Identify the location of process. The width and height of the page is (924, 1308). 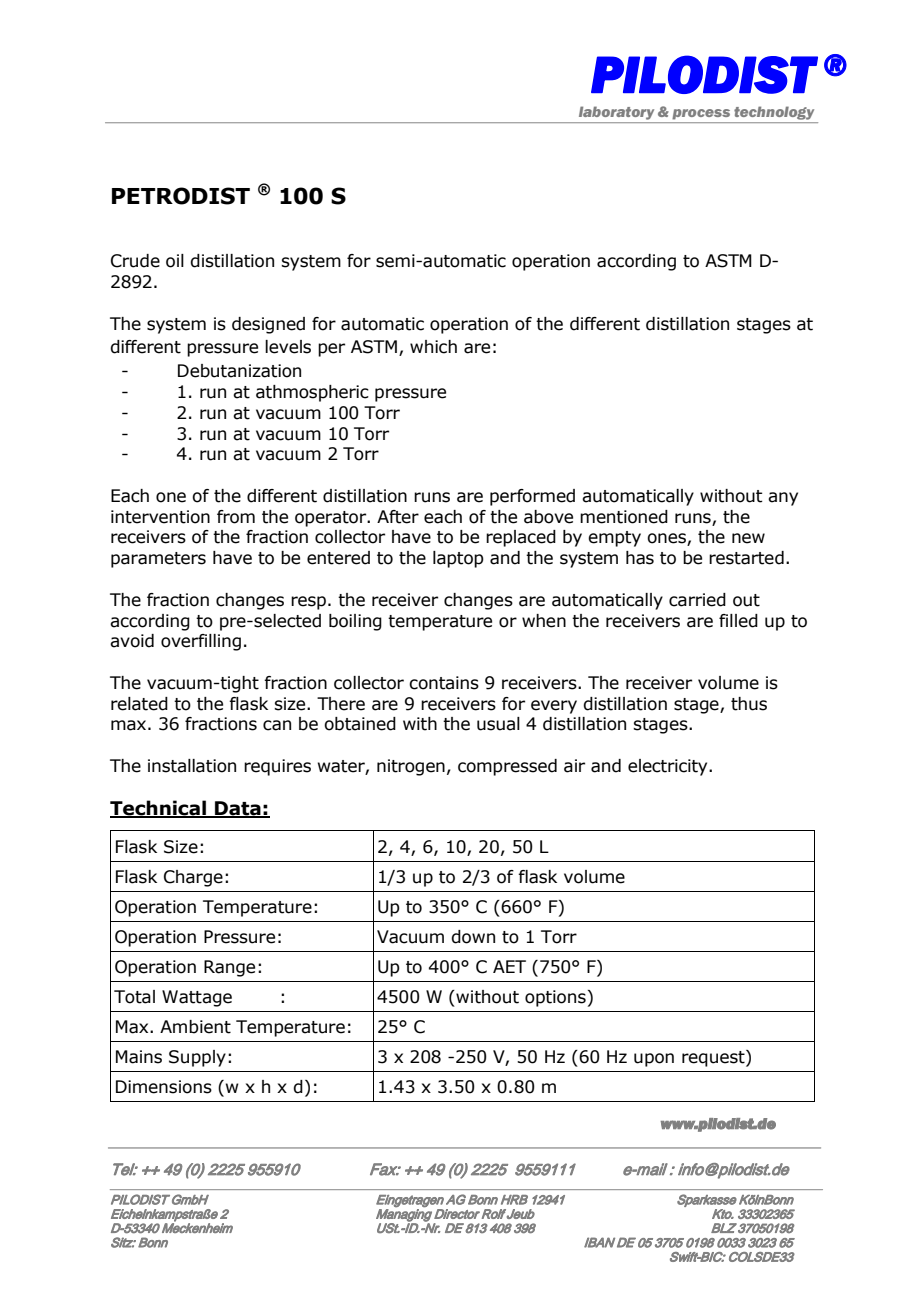
(701, 114).
